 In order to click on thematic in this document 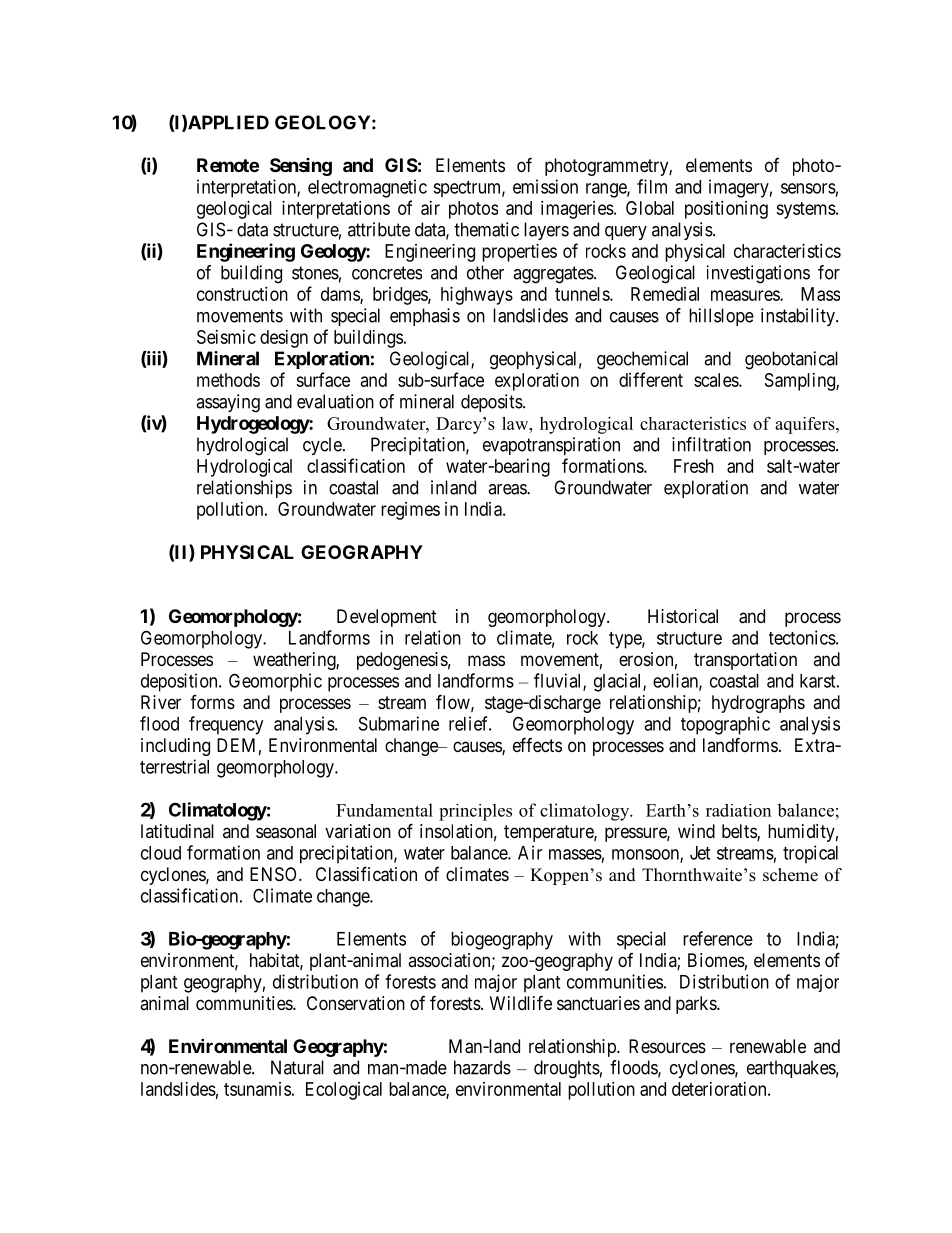, I will do `click(486, 229)`.
